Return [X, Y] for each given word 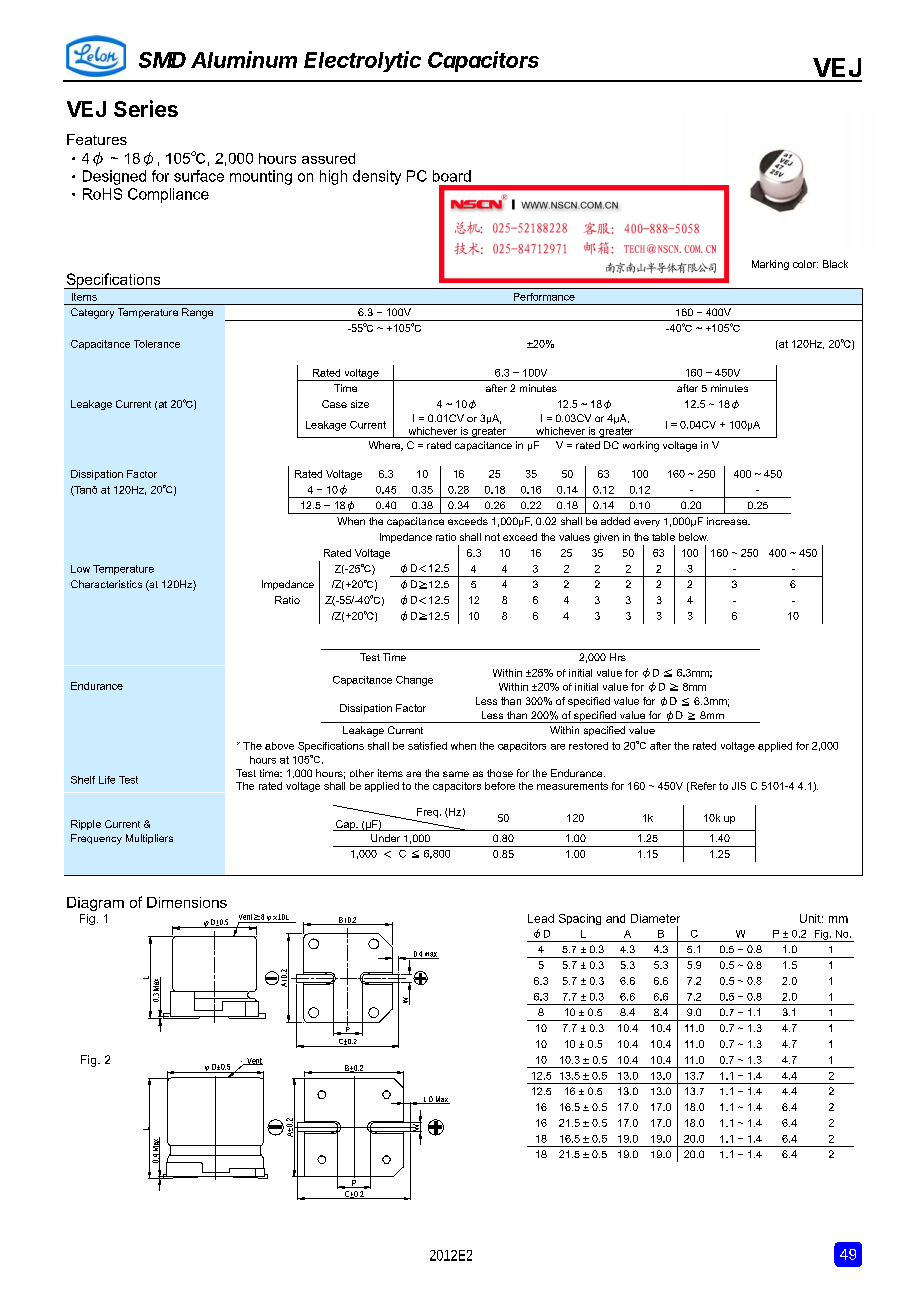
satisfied [427, 746]
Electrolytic [362, 61]
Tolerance [157, 344]
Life [107, 780]
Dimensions [187, 902]
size [360, 404]
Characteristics [106, 584]
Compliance [168, 195]
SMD [162, 60]
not [492, 537]
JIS [739, 786]
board [452, 176]
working [641, 446]
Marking [770, 265]
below [693, 537]
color [805, 264]
